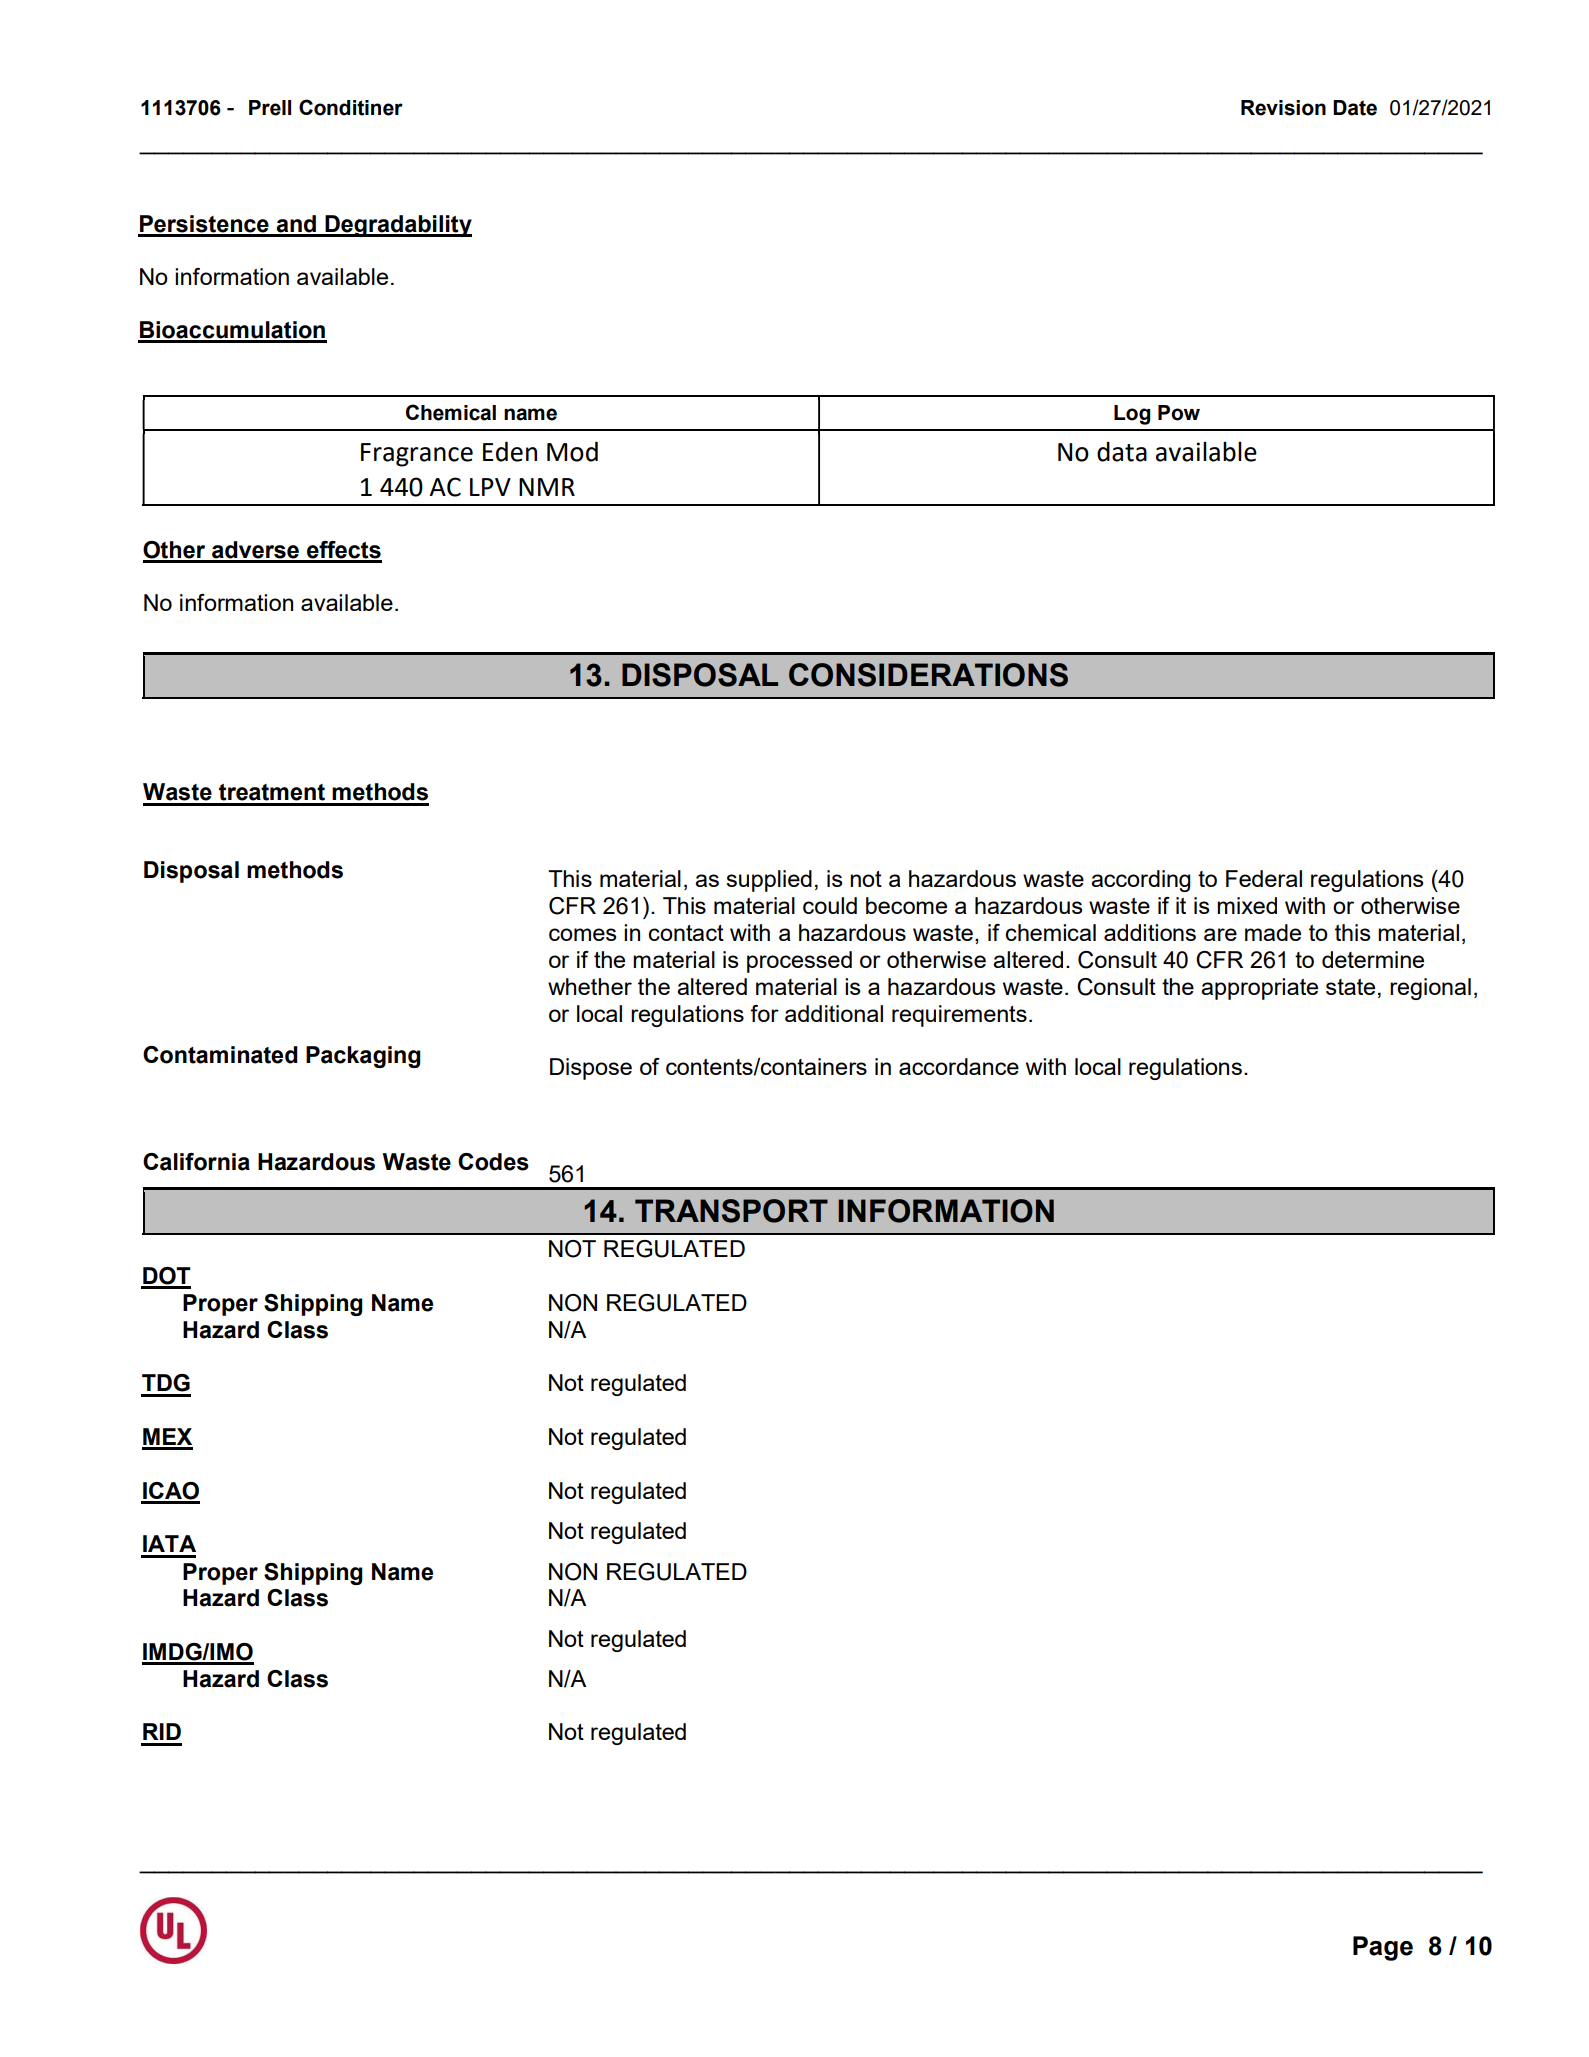  What do you see at coordinates (547, 487) in the page?
I see `NMR` at bounding box center [547, 487].
